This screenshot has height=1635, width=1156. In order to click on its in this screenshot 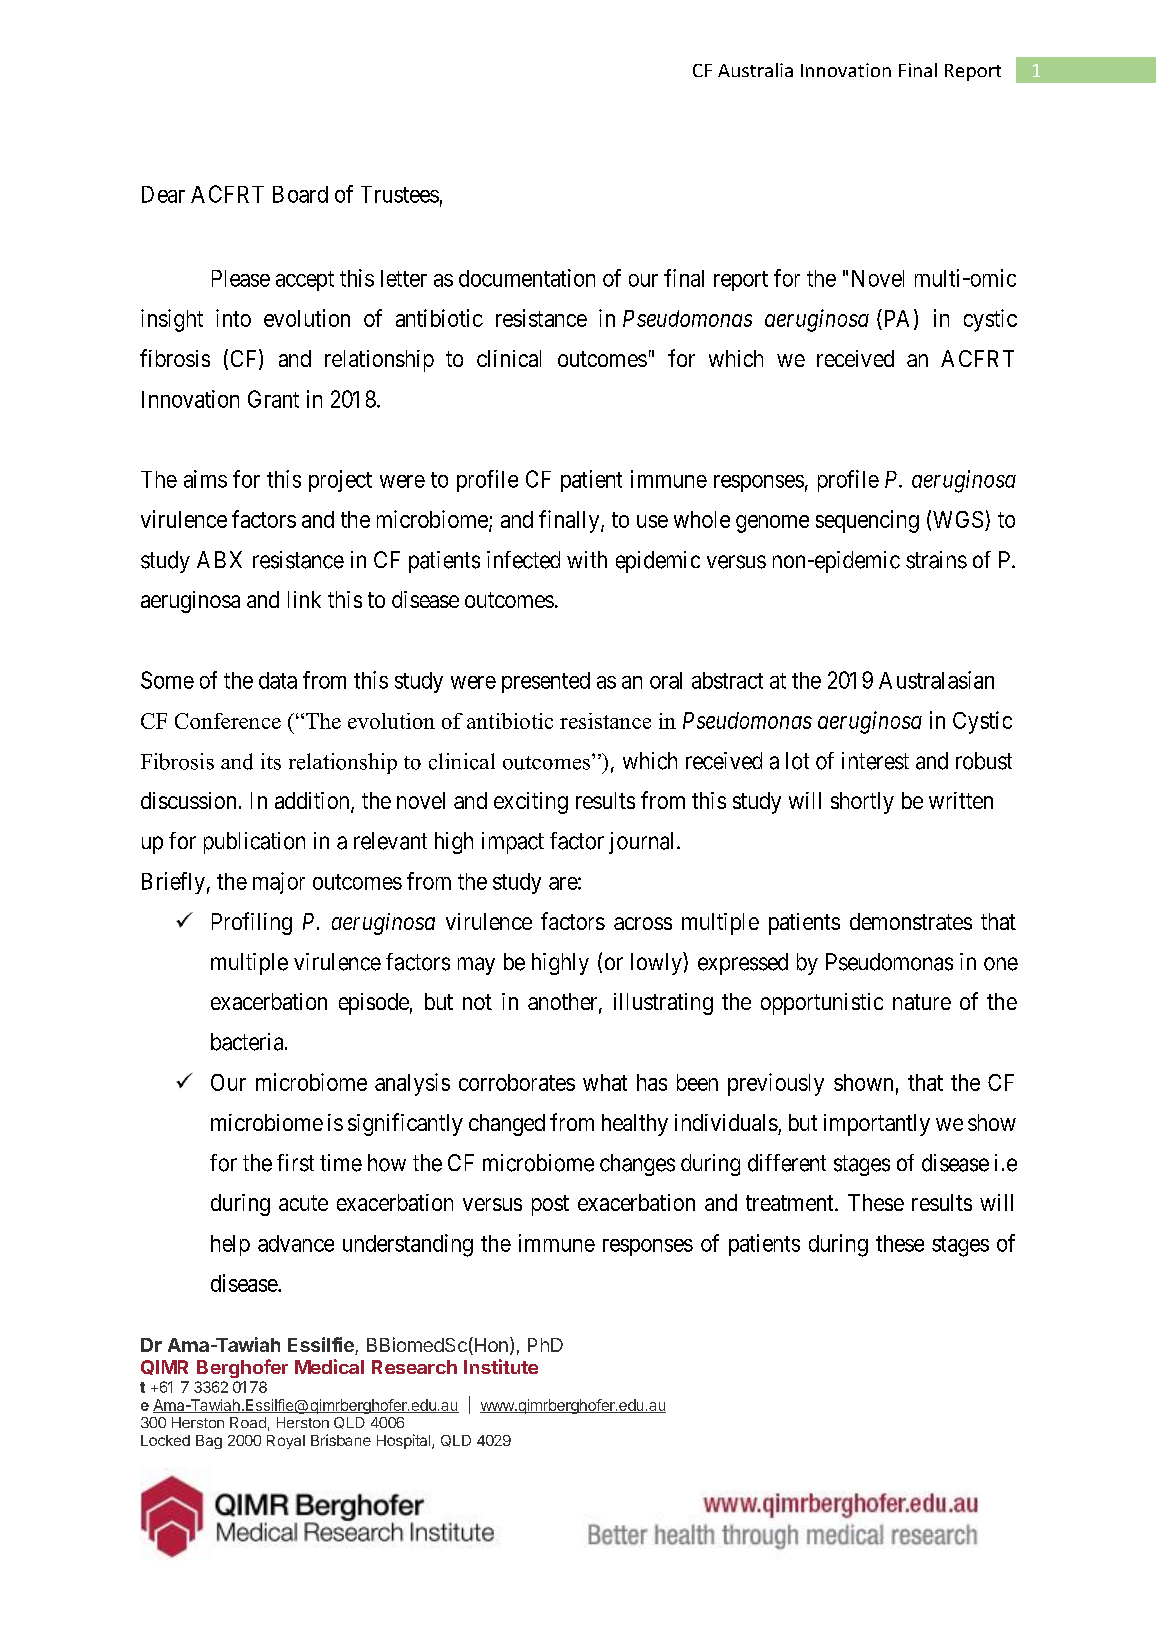, I will do `click(271, 761)`.
